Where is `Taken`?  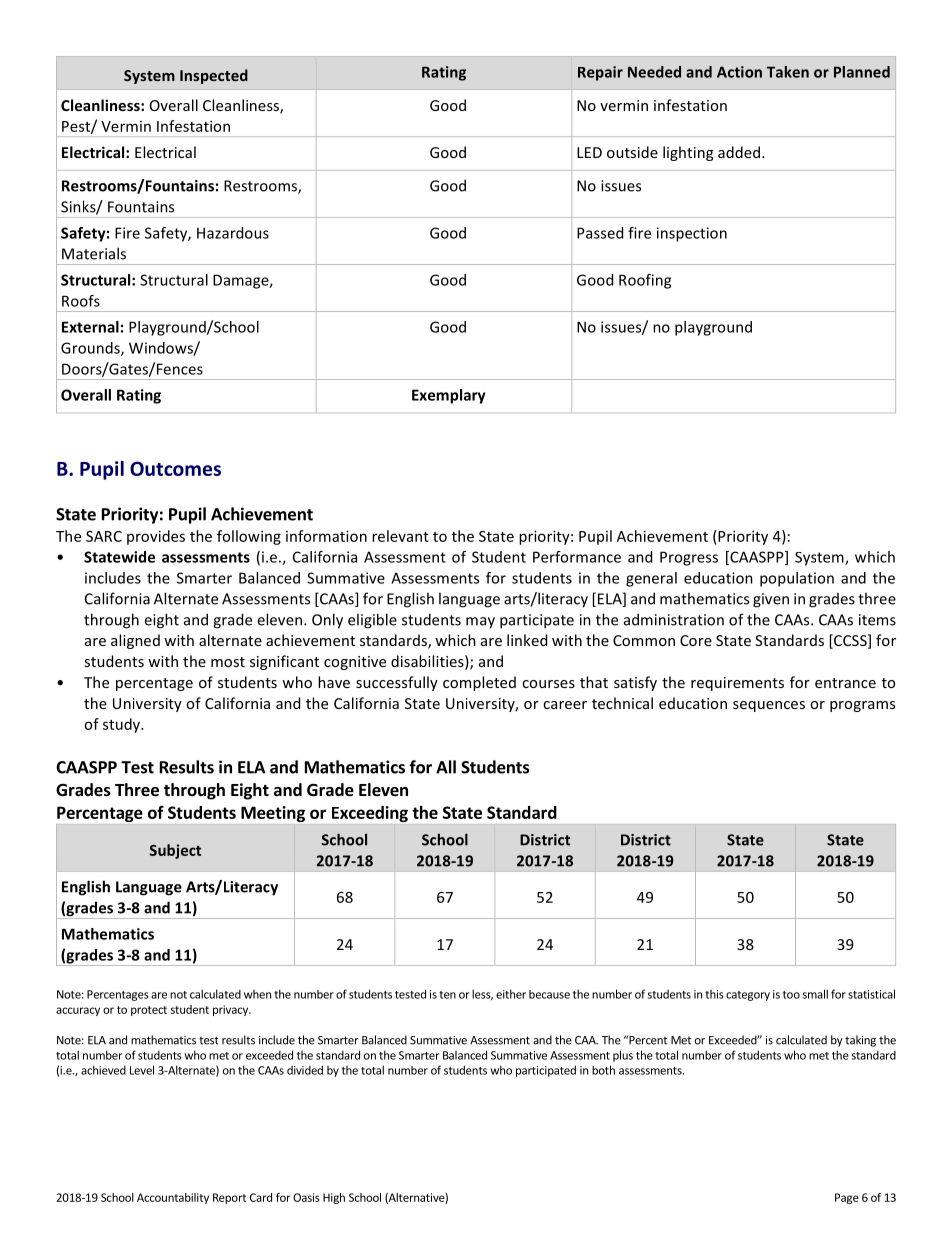 Taken is located at coordinates (788, 72).
